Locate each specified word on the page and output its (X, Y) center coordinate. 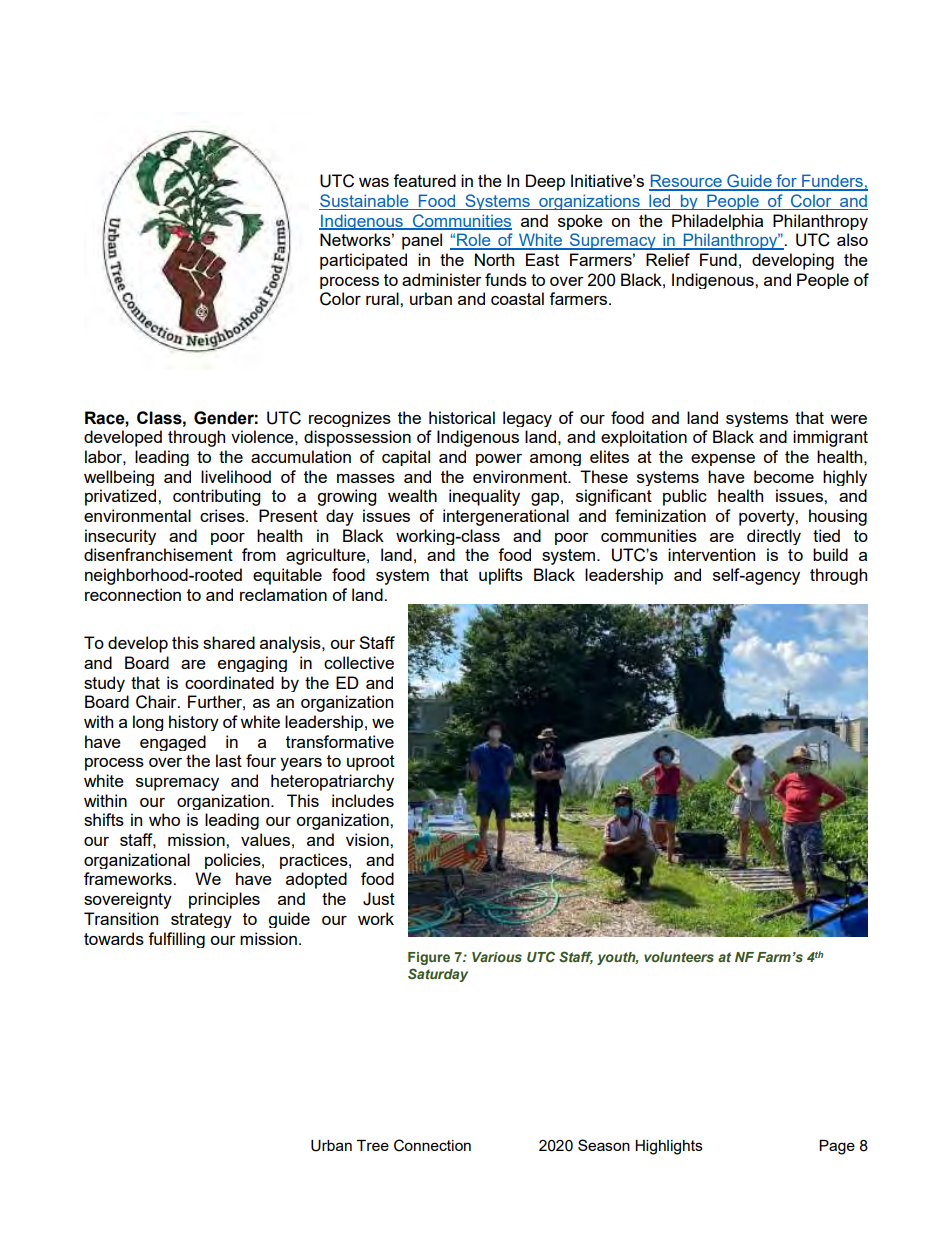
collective (359, 662)
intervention (711, 554)
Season (604, 1145)
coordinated (229, 682)
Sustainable (365, 202)
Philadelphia (717, 222)
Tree (373, 1145)
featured (424, 180)
